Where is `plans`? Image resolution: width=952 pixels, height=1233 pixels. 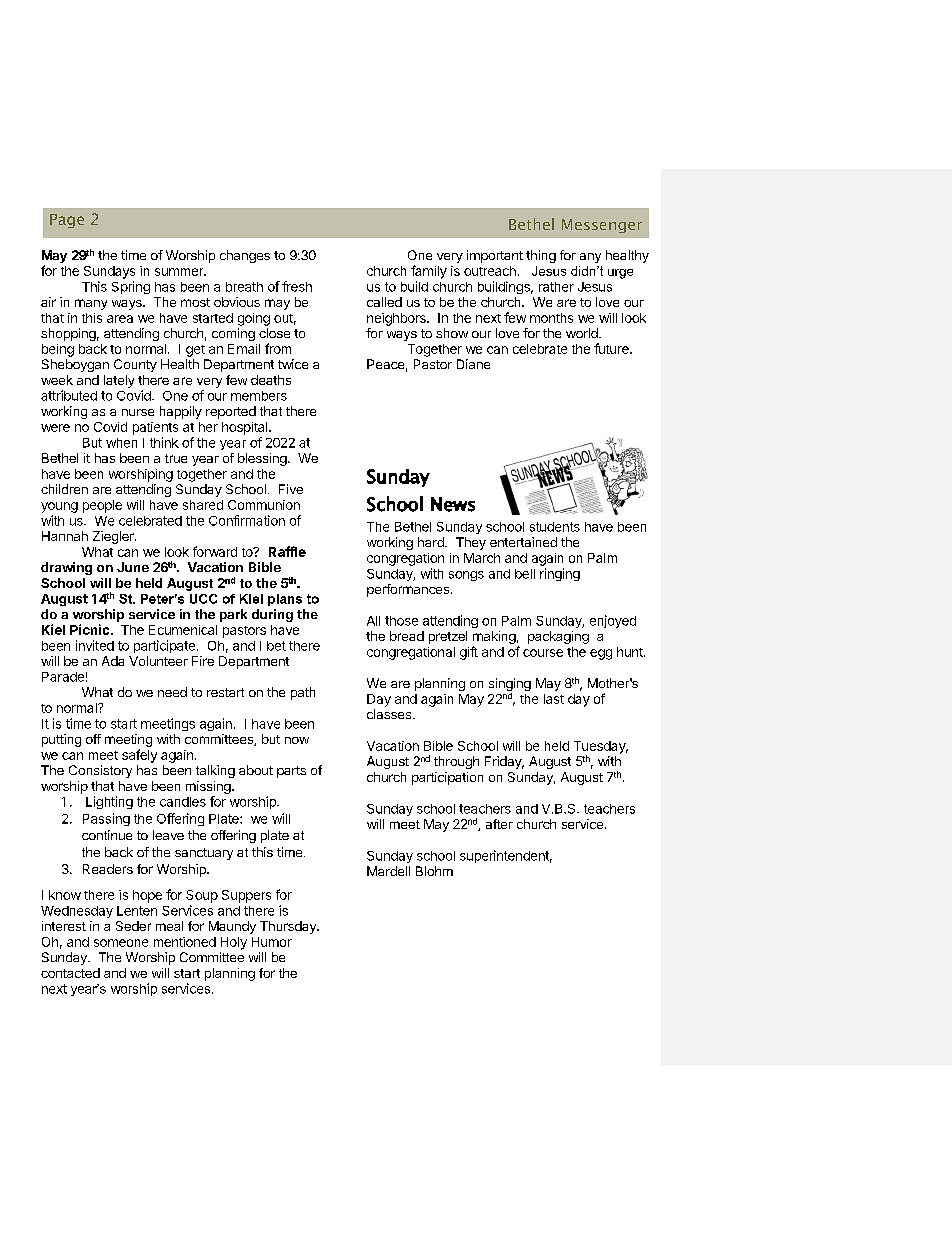 plans is located at coordinates (285, 600).
